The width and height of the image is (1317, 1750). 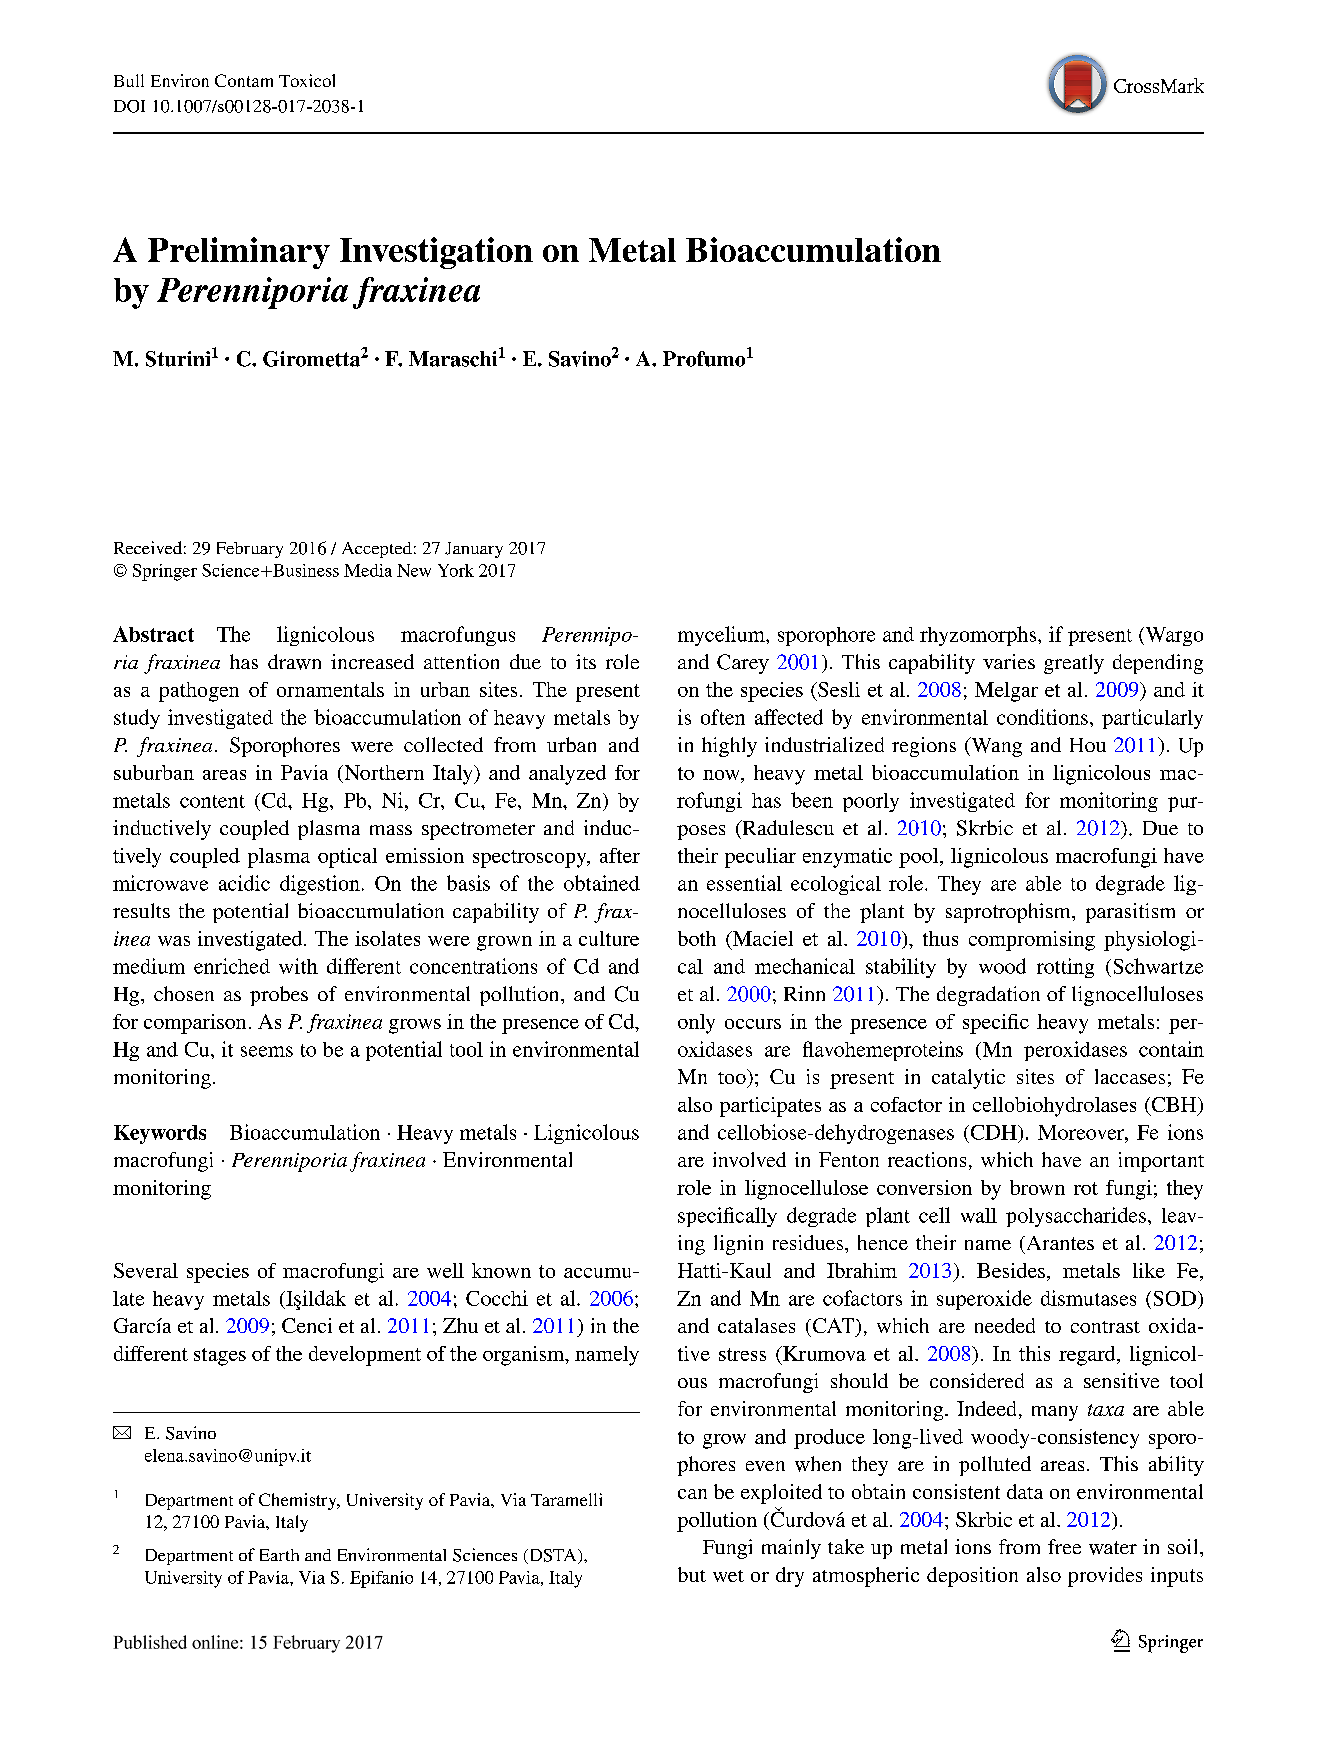 What do you see at coordinates (1037, 1187) in the image?
I see `brown` at bounding box center [1037, 1187].
